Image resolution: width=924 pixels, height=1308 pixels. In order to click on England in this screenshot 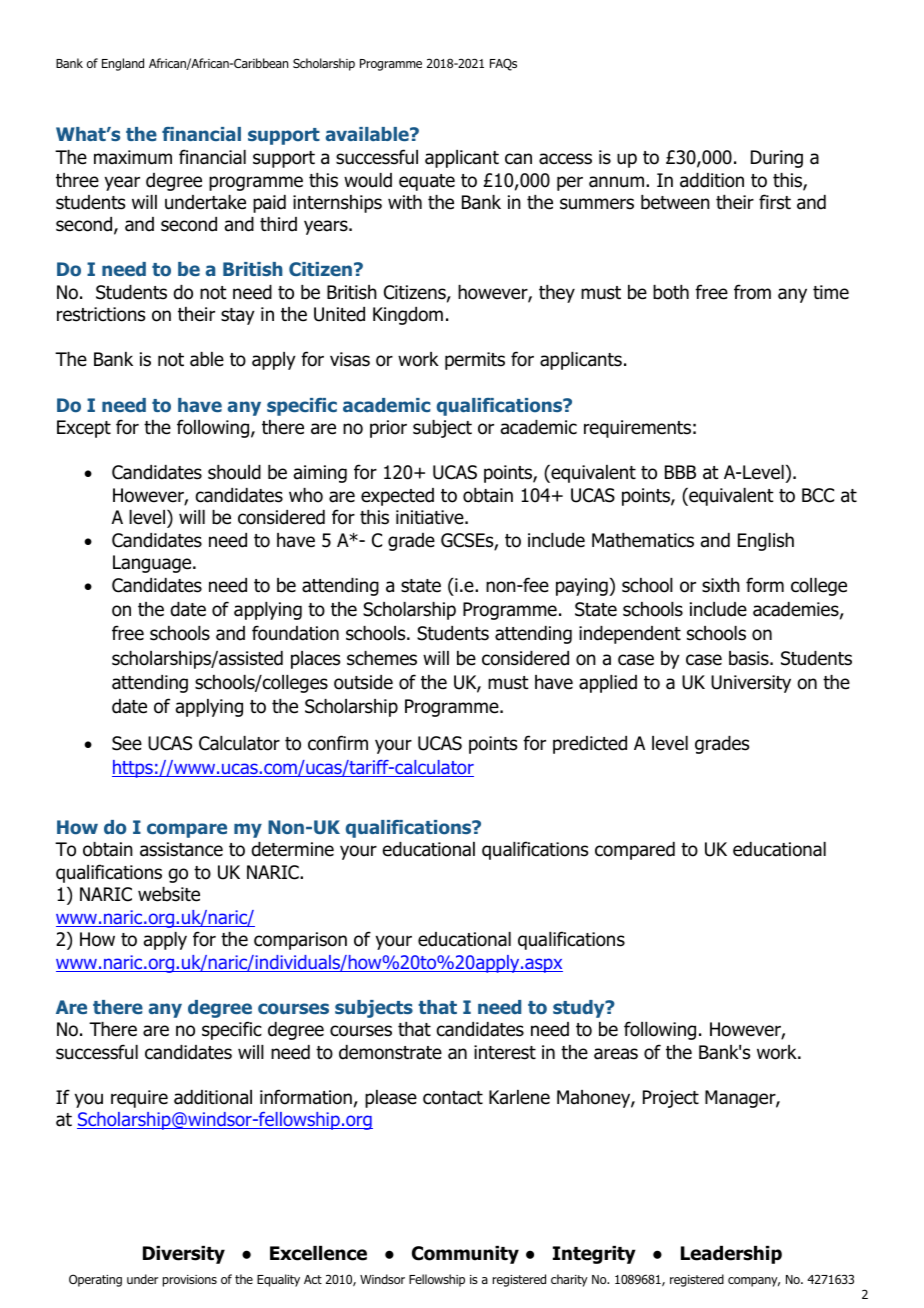, I will do `click(123, 64)`.
